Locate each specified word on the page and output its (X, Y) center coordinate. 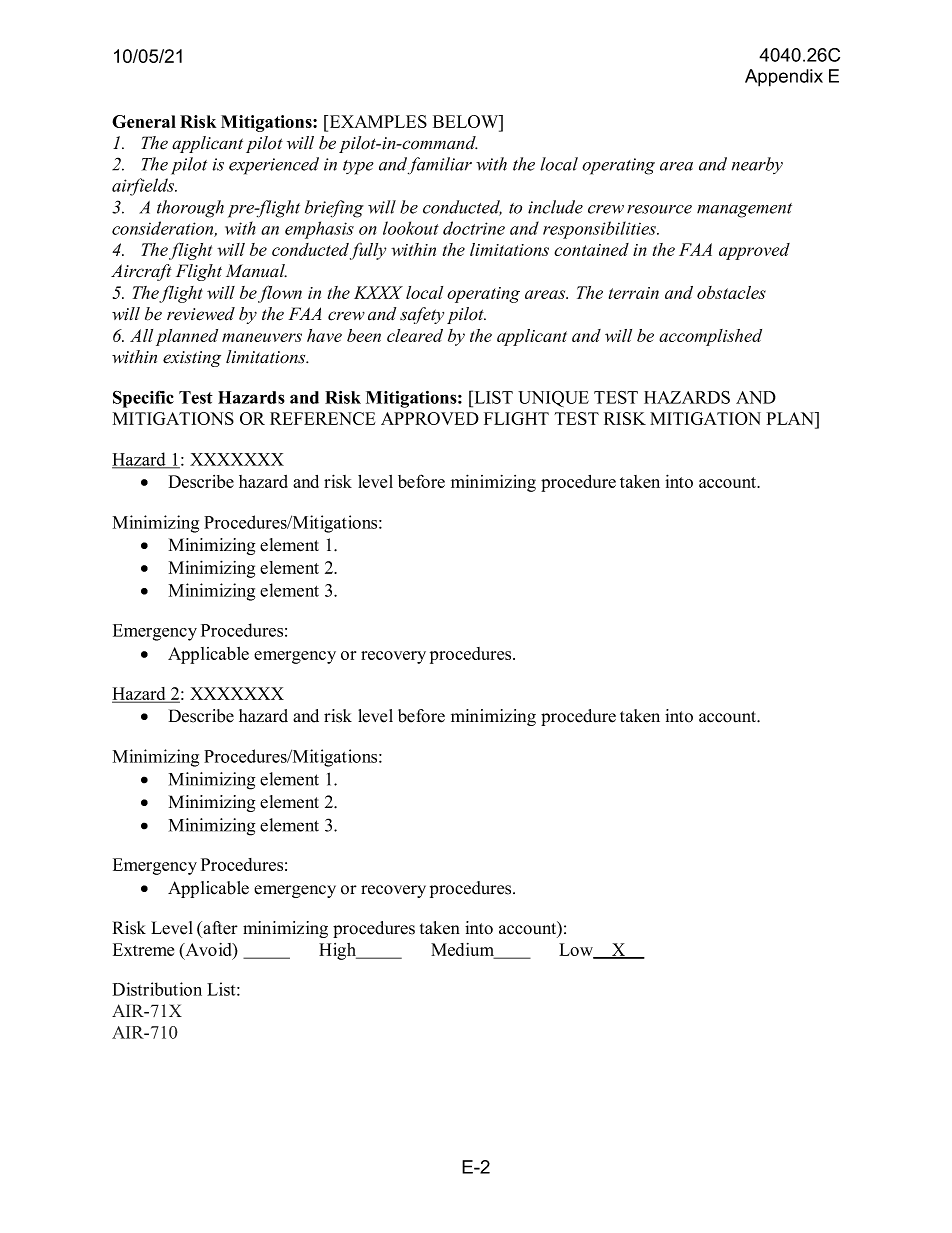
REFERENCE (322, 418)
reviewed (201, 314)
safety (422, 315)
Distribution (157, 989)
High (339, 951)
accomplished (710, 337)
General (144, 121)
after (219, 928)
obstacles (731, 292)
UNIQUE (553, 399)
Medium (464, 950)
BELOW (467, 123)
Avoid (208, 949)
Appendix (784, 78)
